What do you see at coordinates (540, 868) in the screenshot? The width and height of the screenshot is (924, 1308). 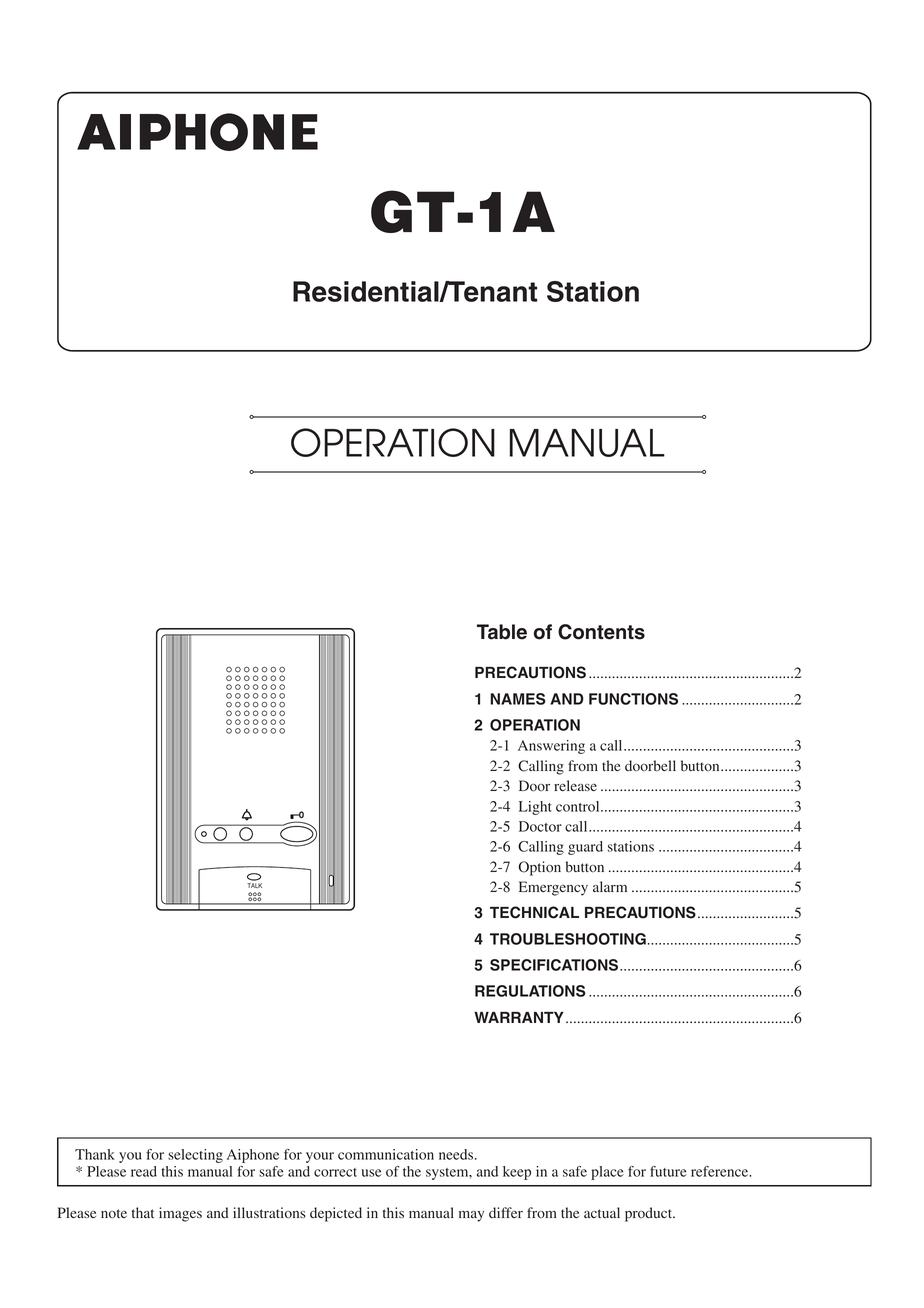 I see `Option` at bounding box center [540, 868].
